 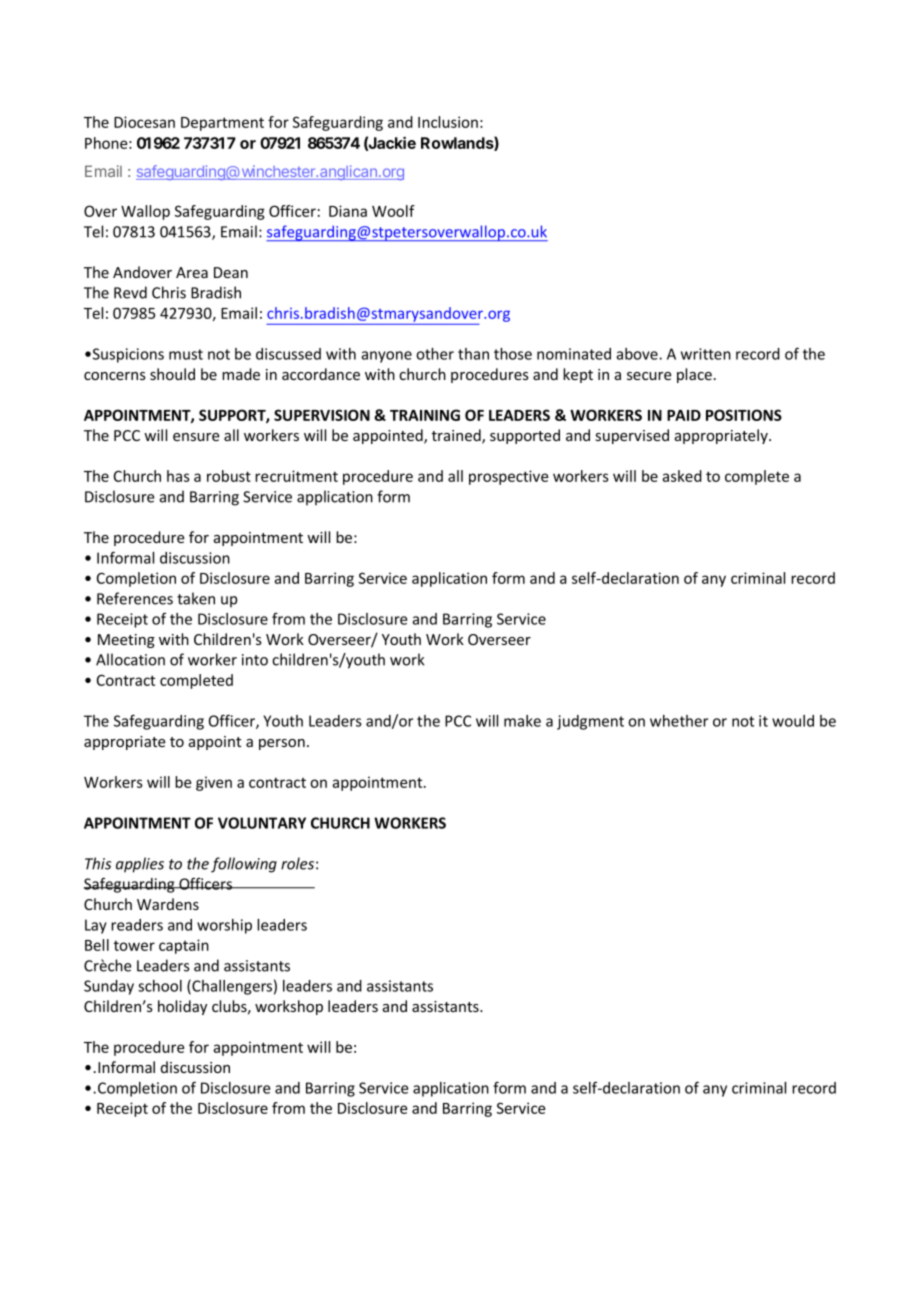 I want to click on school, so click(x=160, y=986).
